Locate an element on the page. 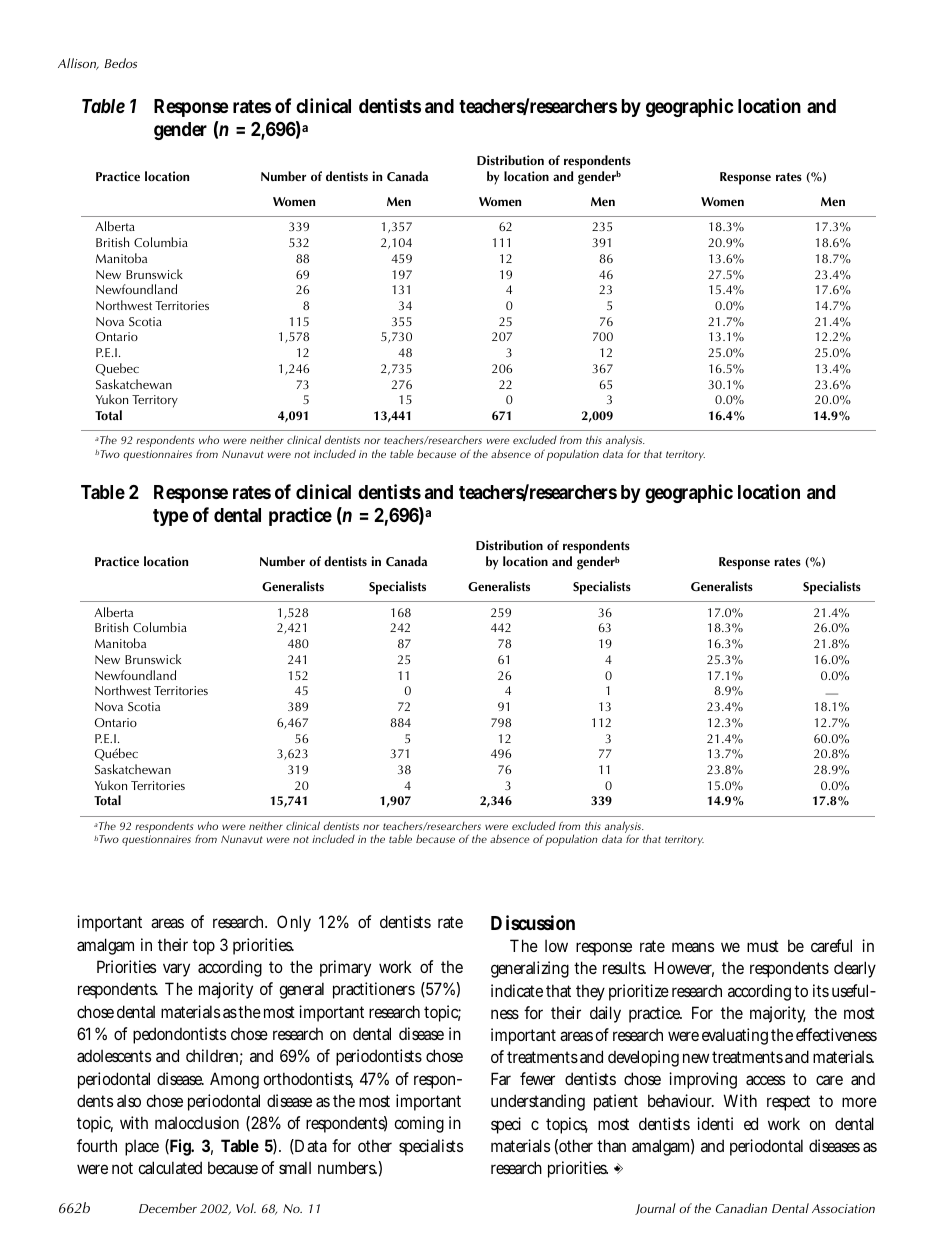  must is located at coordinates (763, 946).
